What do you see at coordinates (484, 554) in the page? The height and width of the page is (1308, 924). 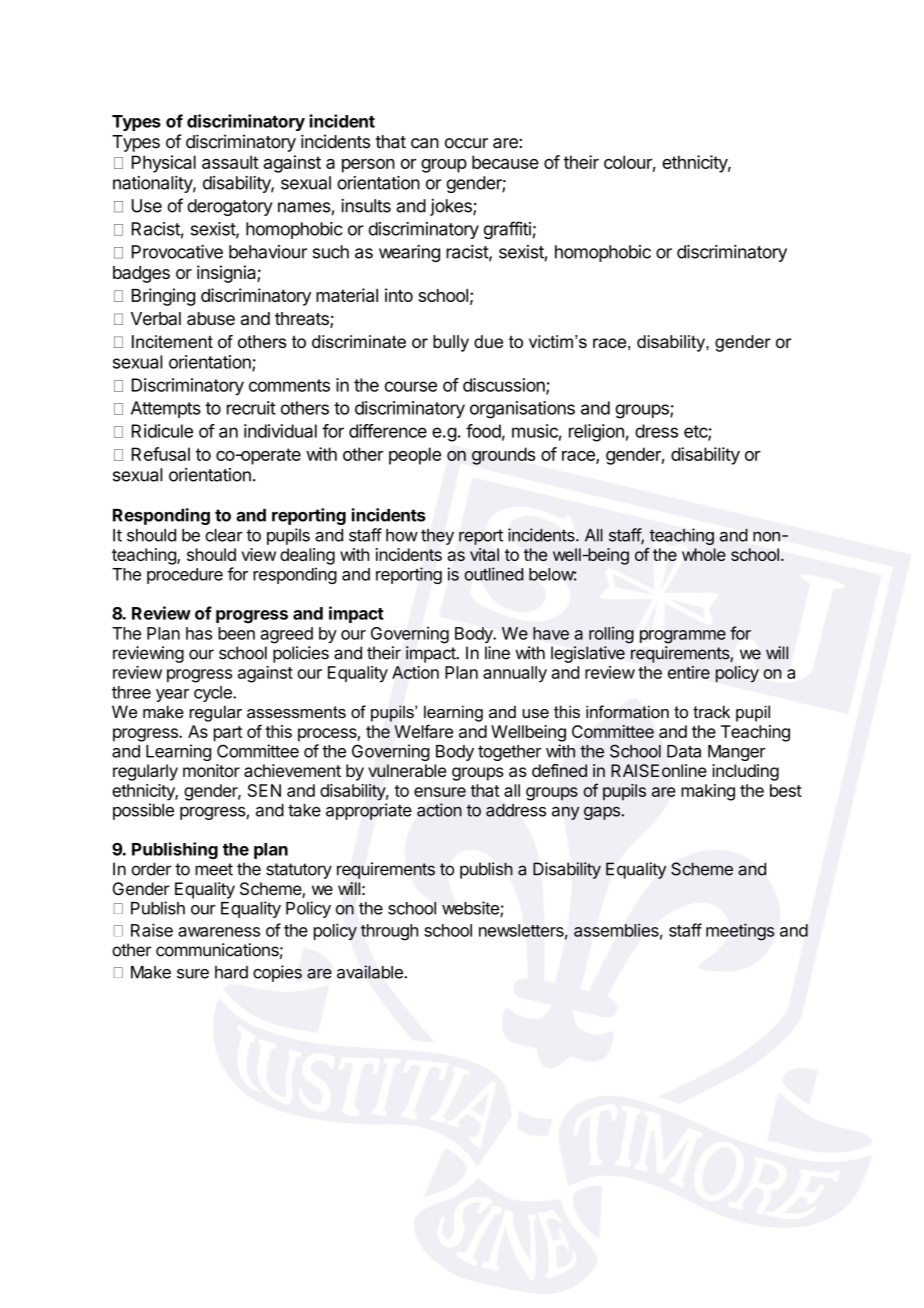 I see `vital` at bounding box center [484, 554].
